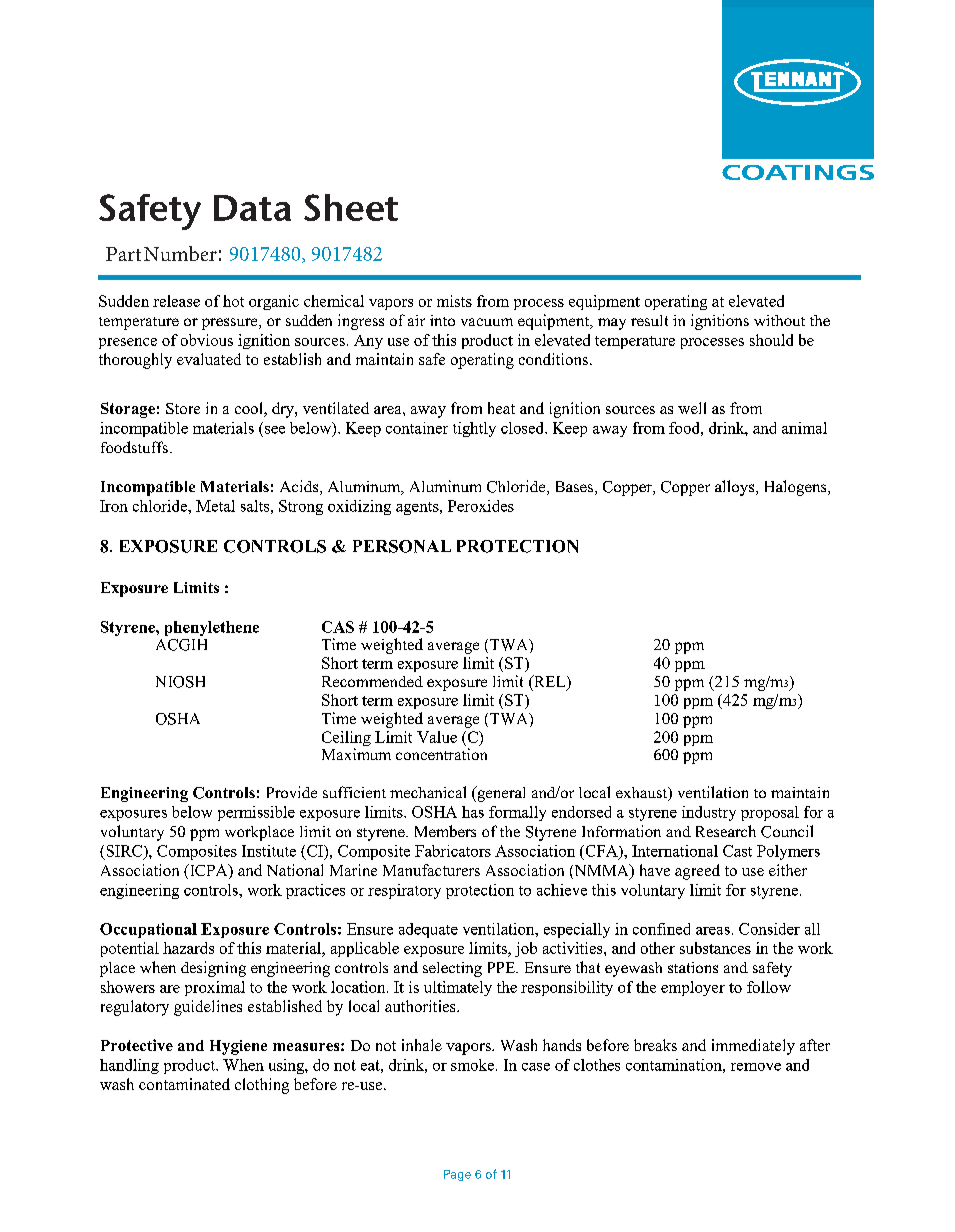 The image size is (955, 1232). What do you see at coordinates (453, 851) in the image?
I see `Fabricators` at bounding box center [453, 851].
